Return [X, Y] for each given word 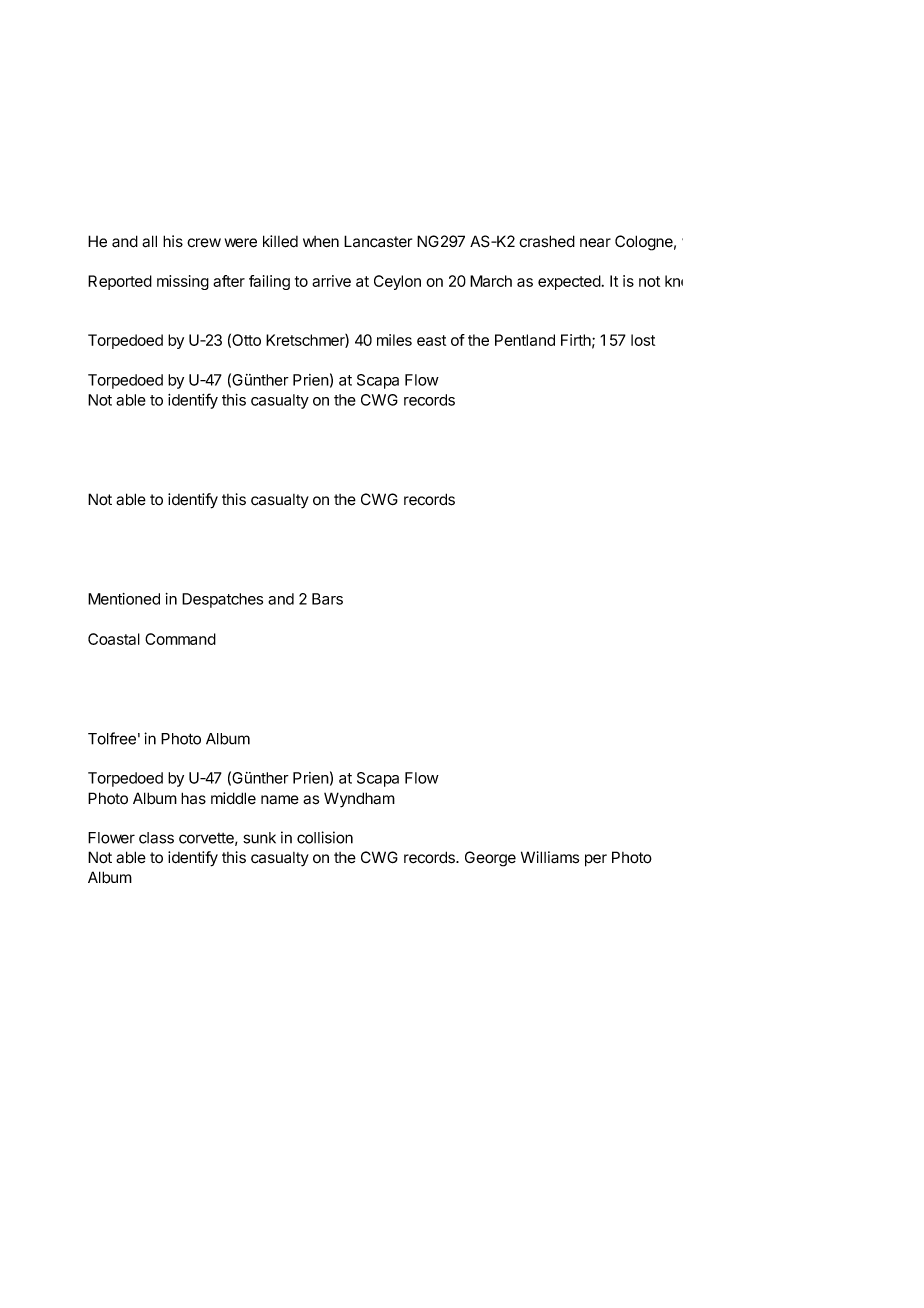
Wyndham [359, 800]
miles [394, 340]
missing [183, 282]
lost [643, 340]
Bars [327, 599]
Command [180, 639]
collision [325, 837]
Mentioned [124, 599]
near [595, 243]
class [156, 838]
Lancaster [378, 241]
